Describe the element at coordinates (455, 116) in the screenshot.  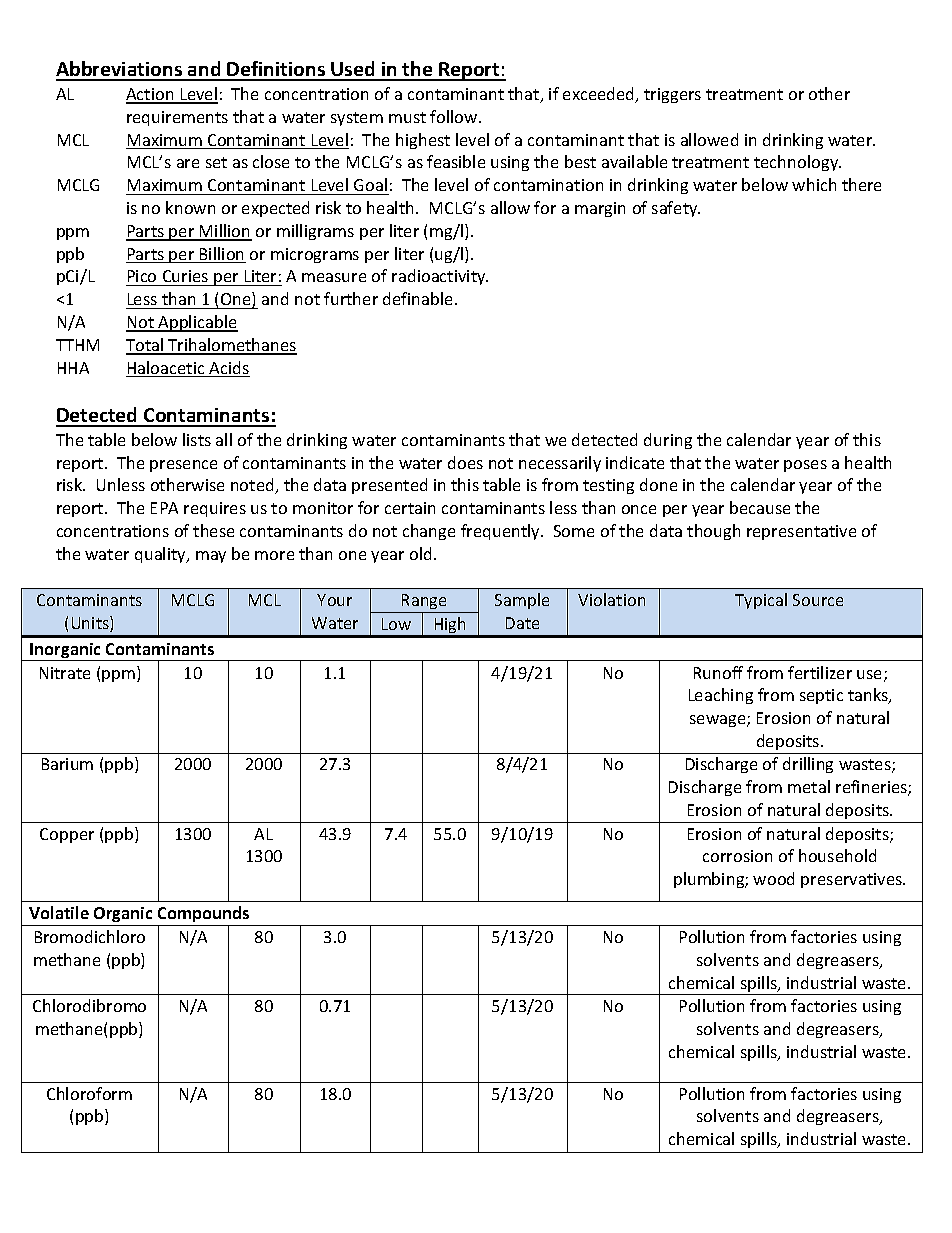
I see `follow` at that location.
